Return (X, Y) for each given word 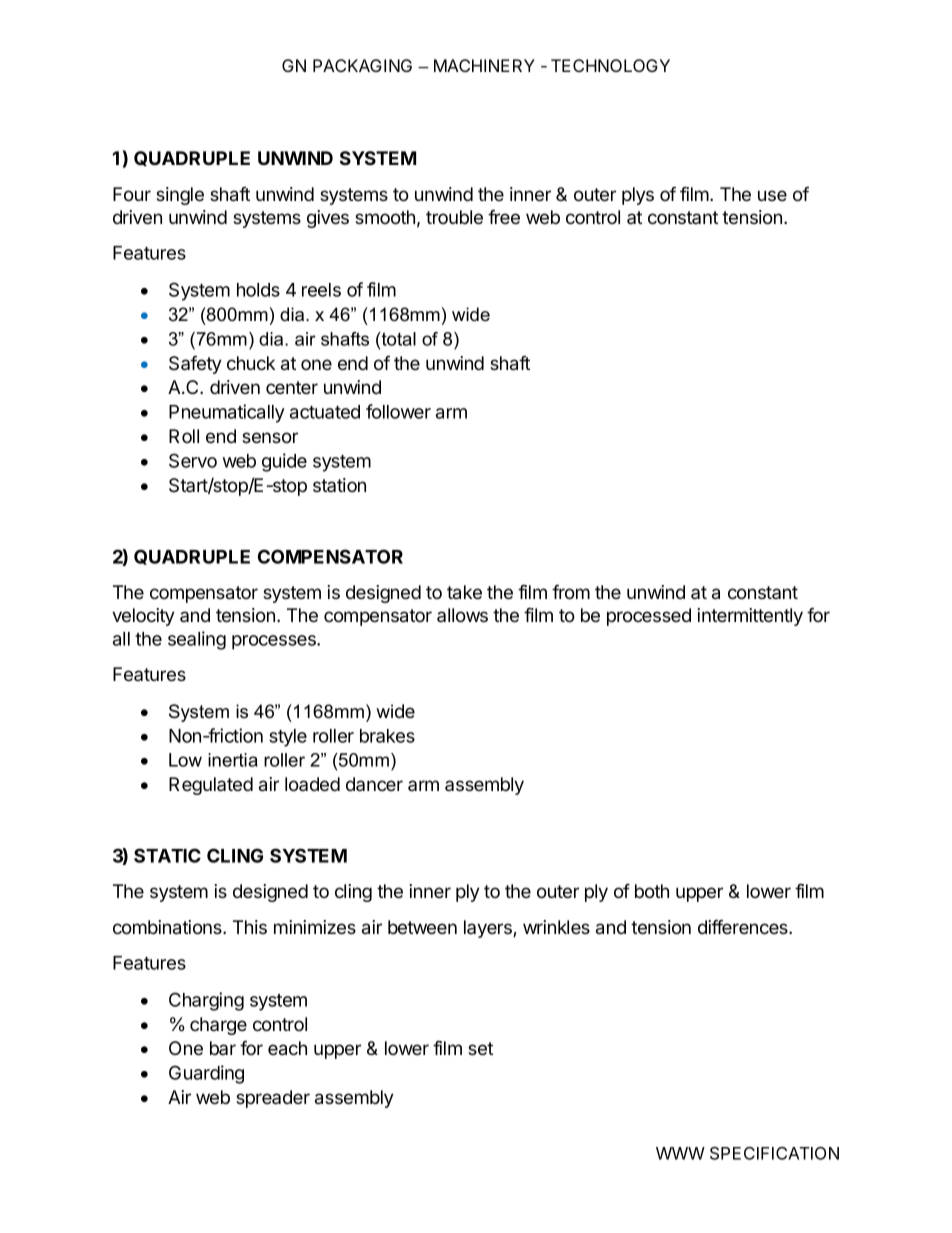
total (398, 339)
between (422, 927)
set (480, 1048)
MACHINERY (484, 65)
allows (462, 615)
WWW (680, 1153)
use (772, 195)
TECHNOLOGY (610, 65)
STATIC (167, 855)
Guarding (206, 1074)
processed (649, 617)
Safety (195, 364)
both (652, 891)
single (180, 196)
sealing (197, 640)
